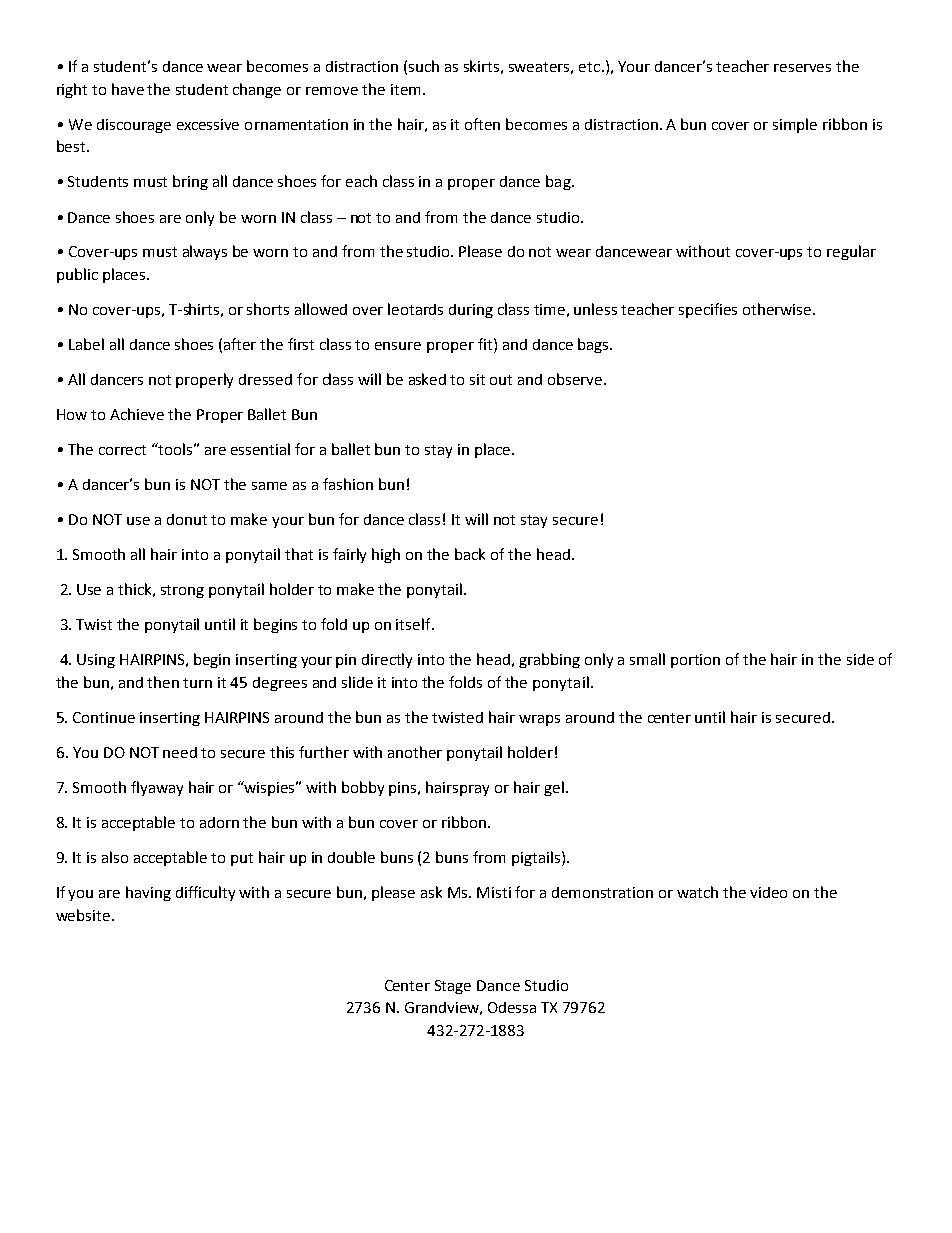  Describe the element at coordinates (414, 624) in the screenshot. I see `itself` at that location.
